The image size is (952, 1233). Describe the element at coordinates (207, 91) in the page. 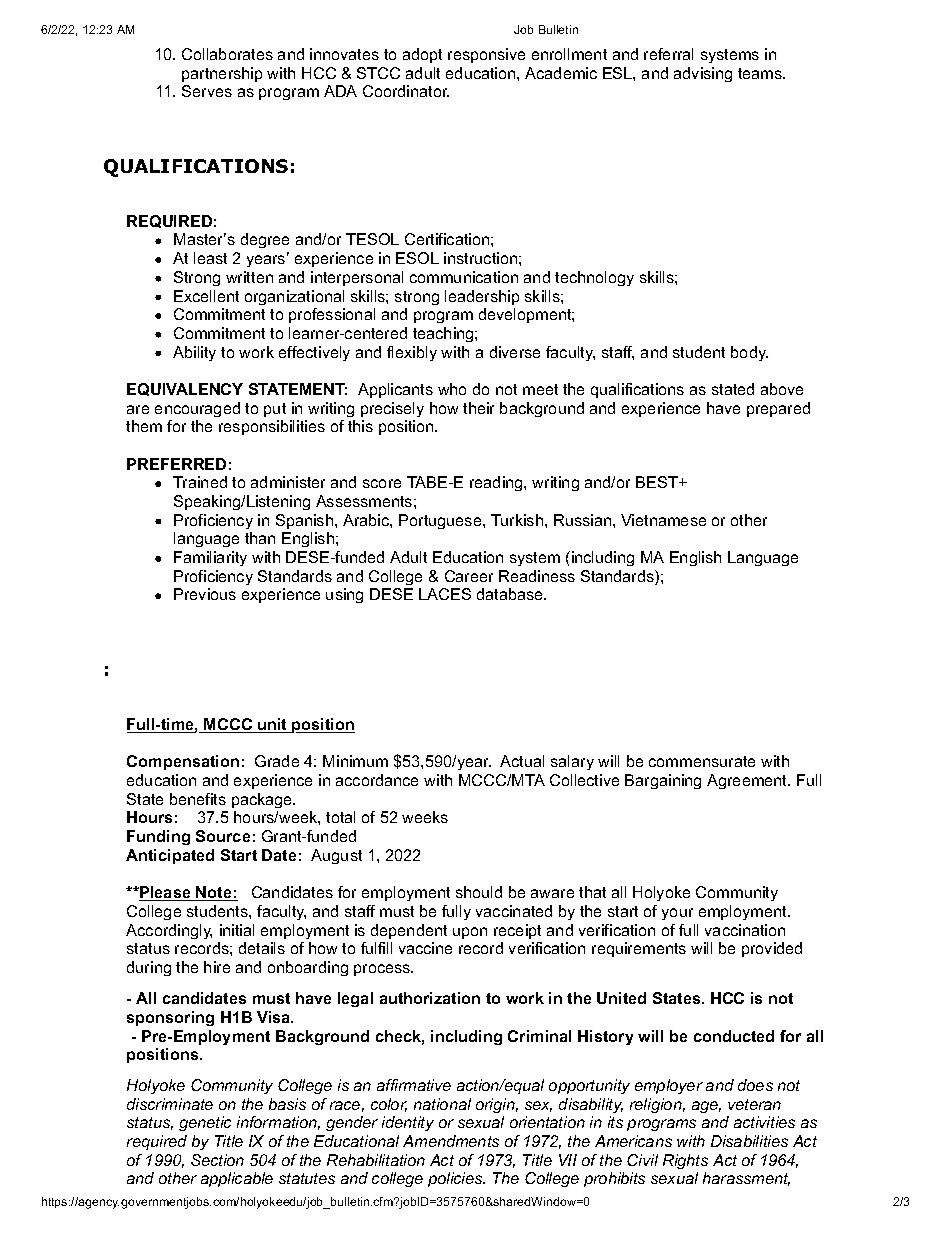

I see `Serves` at that location.
